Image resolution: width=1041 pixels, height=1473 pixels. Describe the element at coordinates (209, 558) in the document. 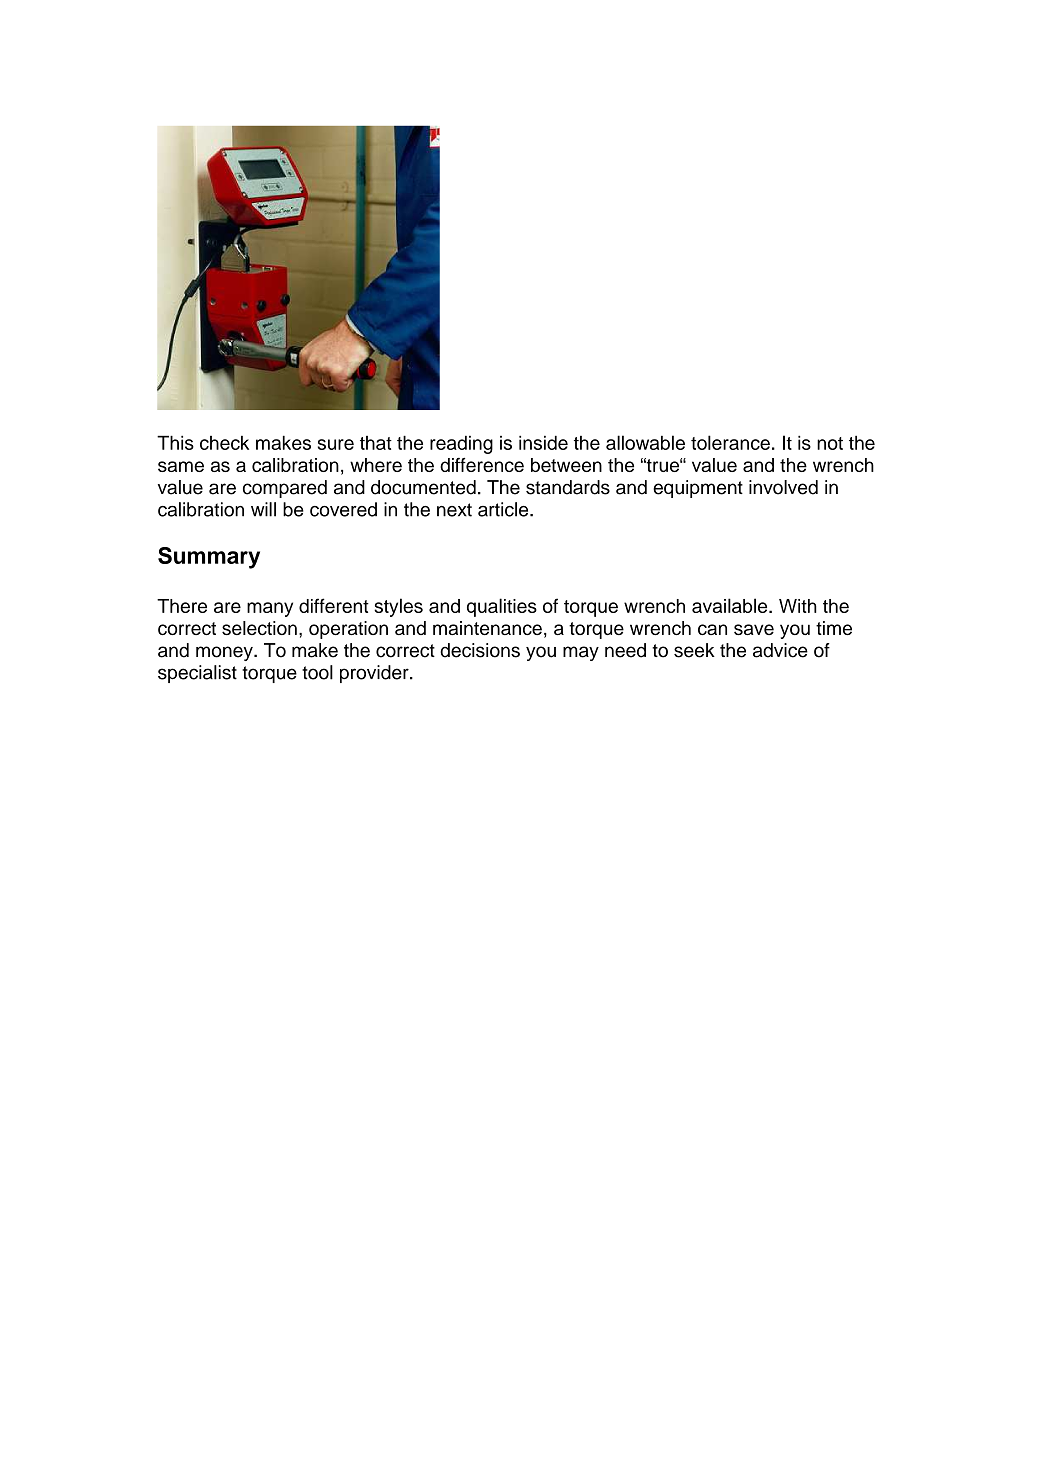

I see `Summary` at that location.
